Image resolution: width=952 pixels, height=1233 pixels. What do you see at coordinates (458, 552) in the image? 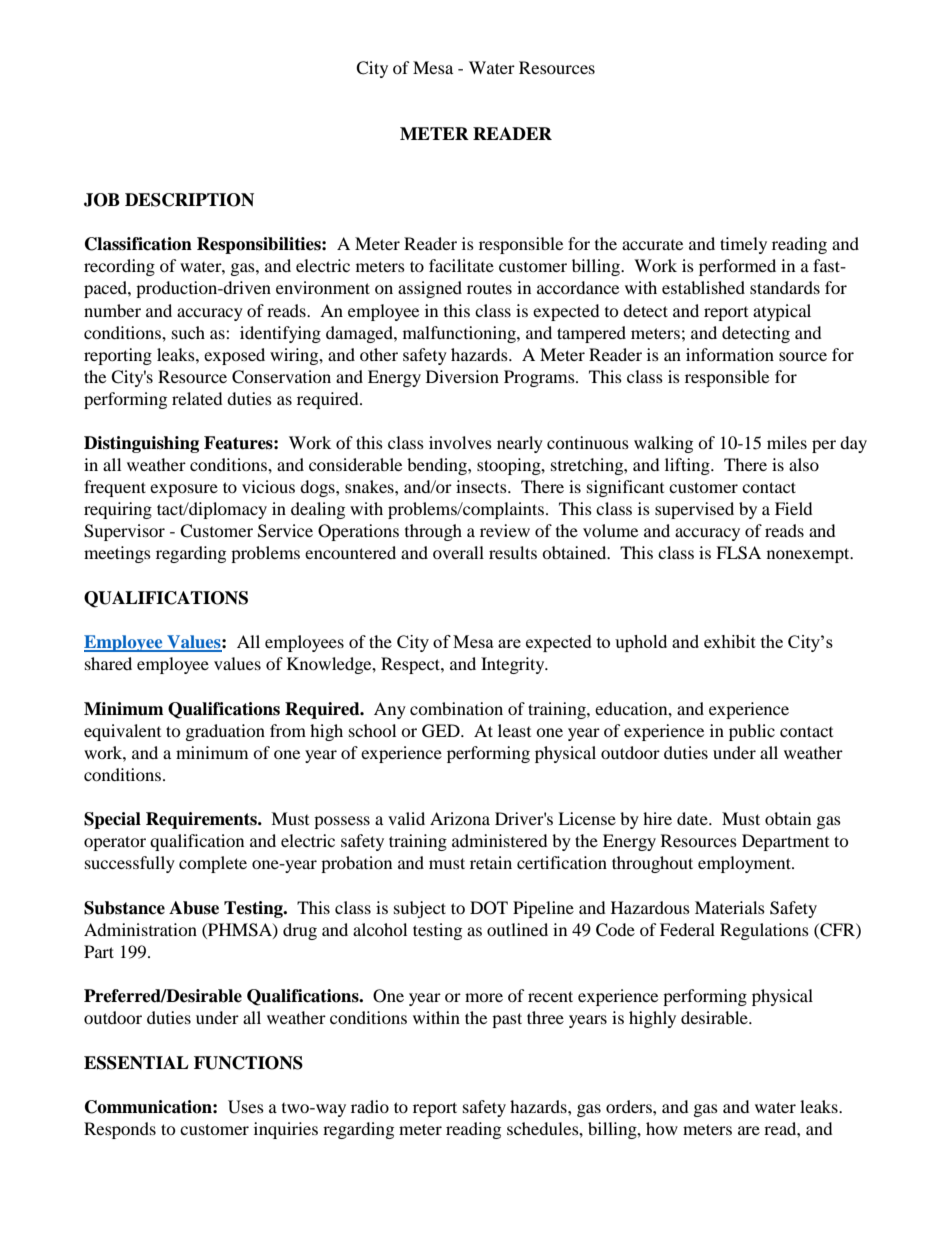
I see `overall` at bounding box center [458, 552].
